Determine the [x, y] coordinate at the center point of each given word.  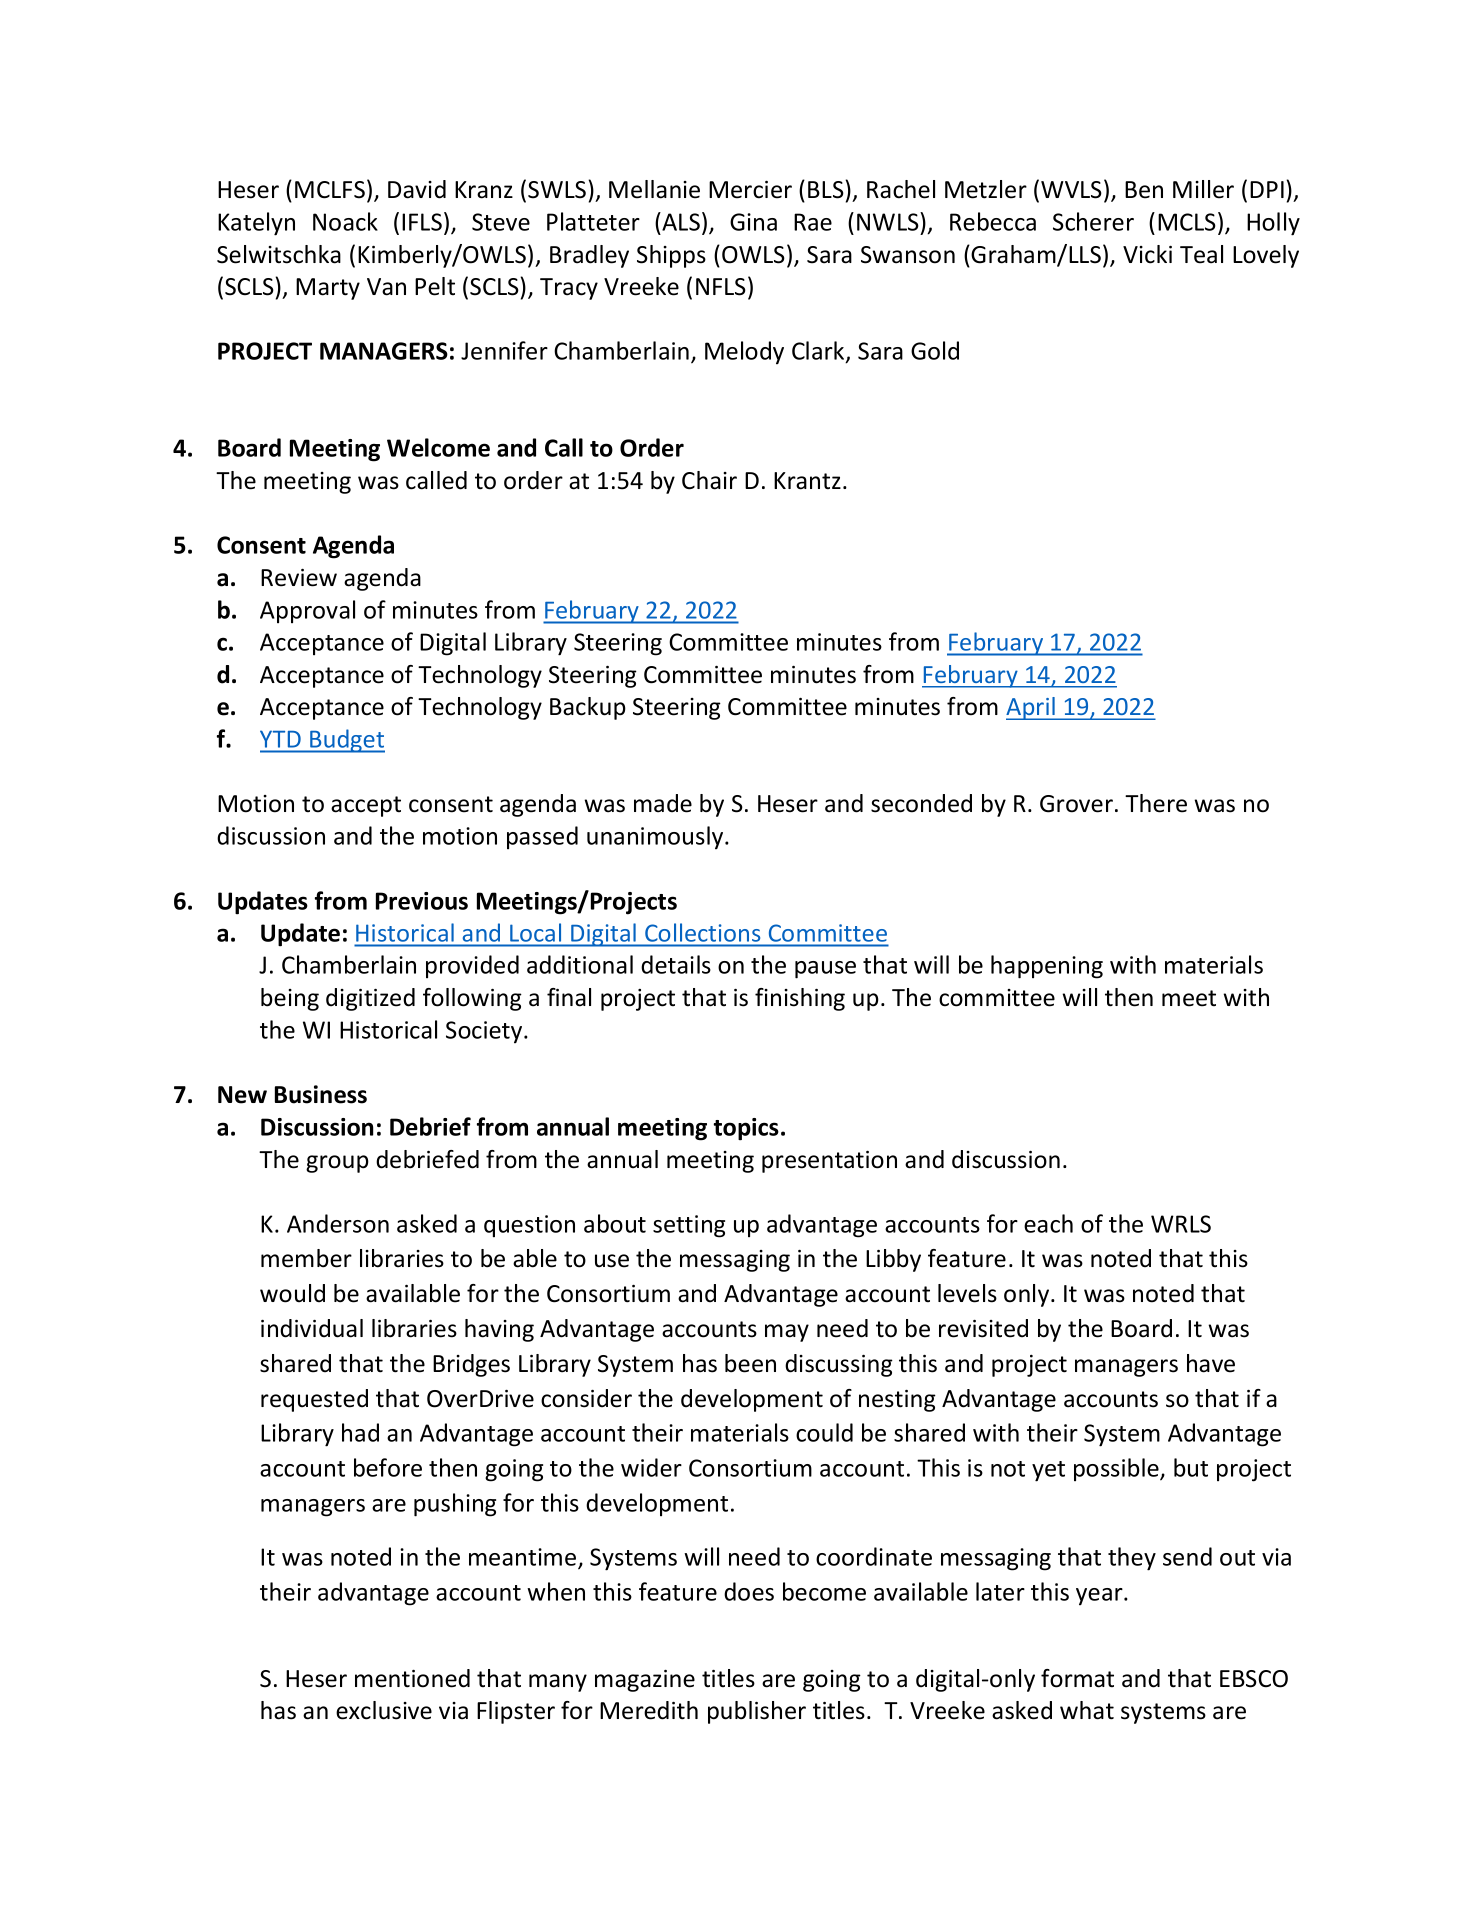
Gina [753, 222]
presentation [829, 1162]
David [417, 189]
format [1077, 1678]
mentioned [412, 1678]
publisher [757, 1712]
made [663, 803]
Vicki [1147, 254]
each [1048, 1223]
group [337, 1164]
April [1031, 708]
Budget [346, 741]
